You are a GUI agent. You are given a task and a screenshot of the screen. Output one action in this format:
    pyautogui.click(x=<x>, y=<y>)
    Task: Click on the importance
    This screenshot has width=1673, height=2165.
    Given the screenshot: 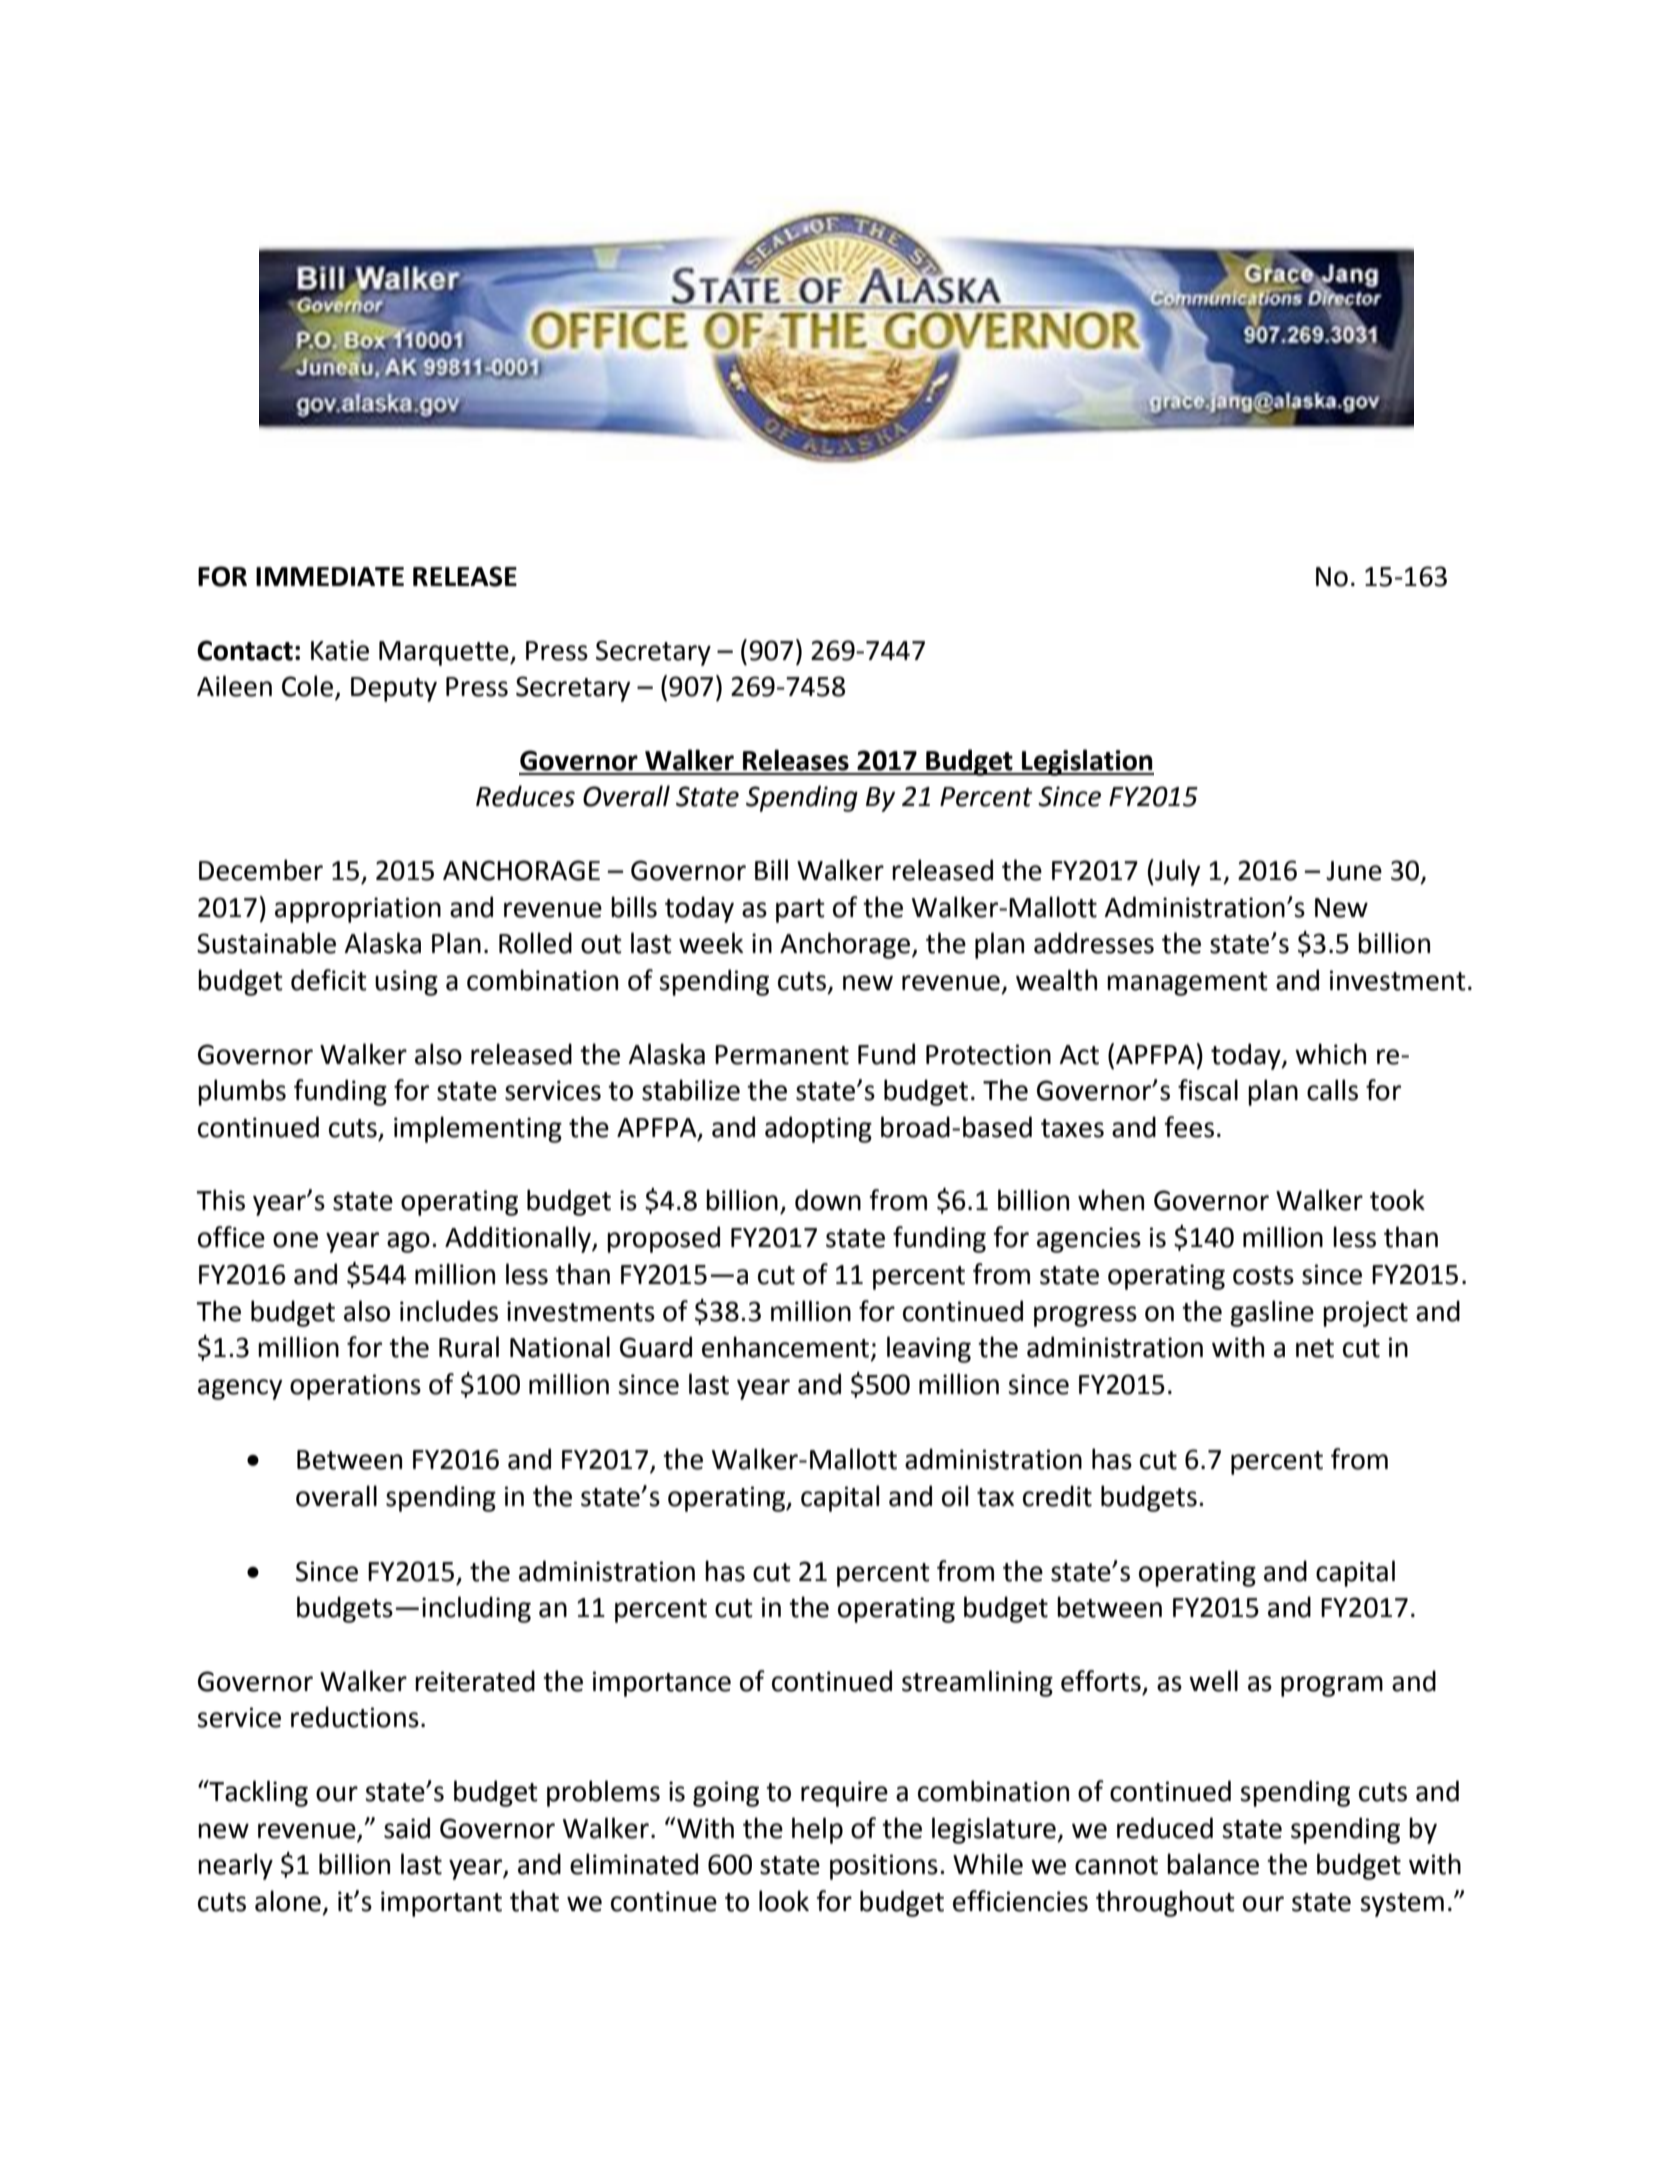 What is the action you would take?
    pyautogui.click(x=662, y=1684)
